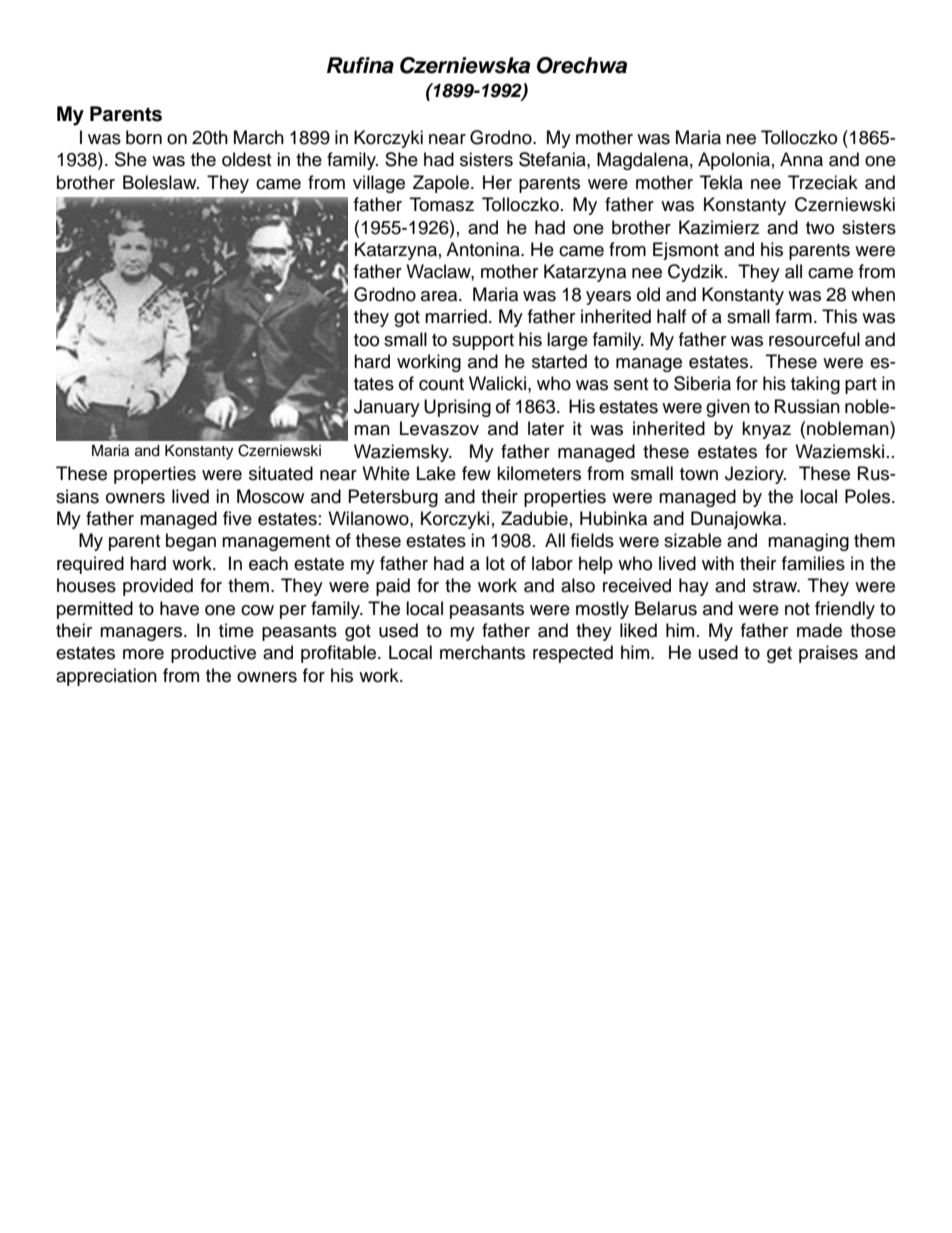 Image resolution: width=952 pixels, height=1233 pixels. What do you see at coordinates (144, 137) in the screenshot?
I see `born` at bounding box center [144, 137].
